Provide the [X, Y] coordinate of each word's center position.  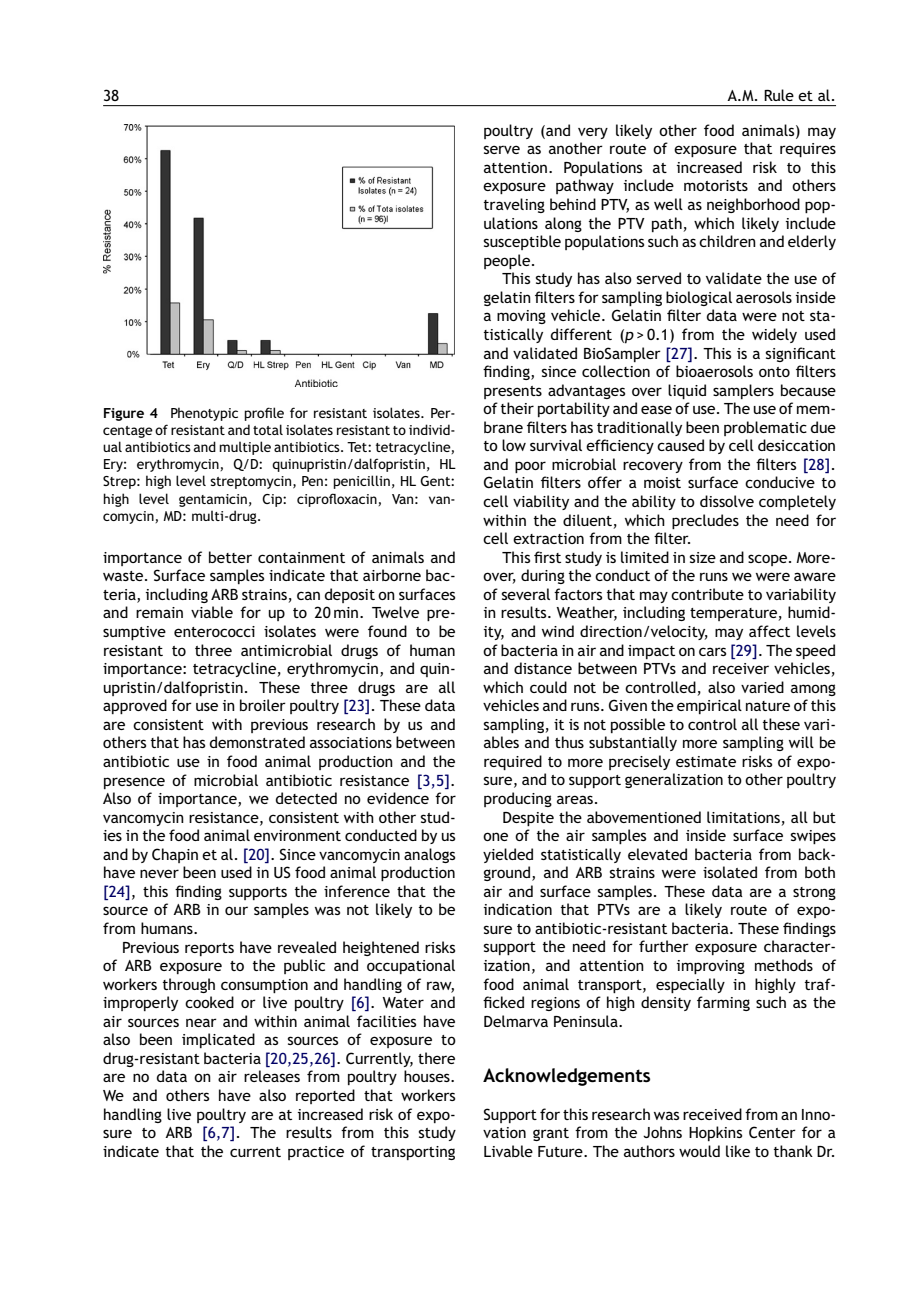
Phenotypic [204, 414]
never [159, 873]
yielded [508, 855]
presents [513, 392]
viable [212, 612]
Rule [779, 95]
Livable [508, 1151]
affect [769, 631]
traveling [514, 205]
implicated [218, 1040]
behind [573, 204]
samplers [743, 391]
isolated [730, 872]
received [712, 1114]
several [526, 594]
